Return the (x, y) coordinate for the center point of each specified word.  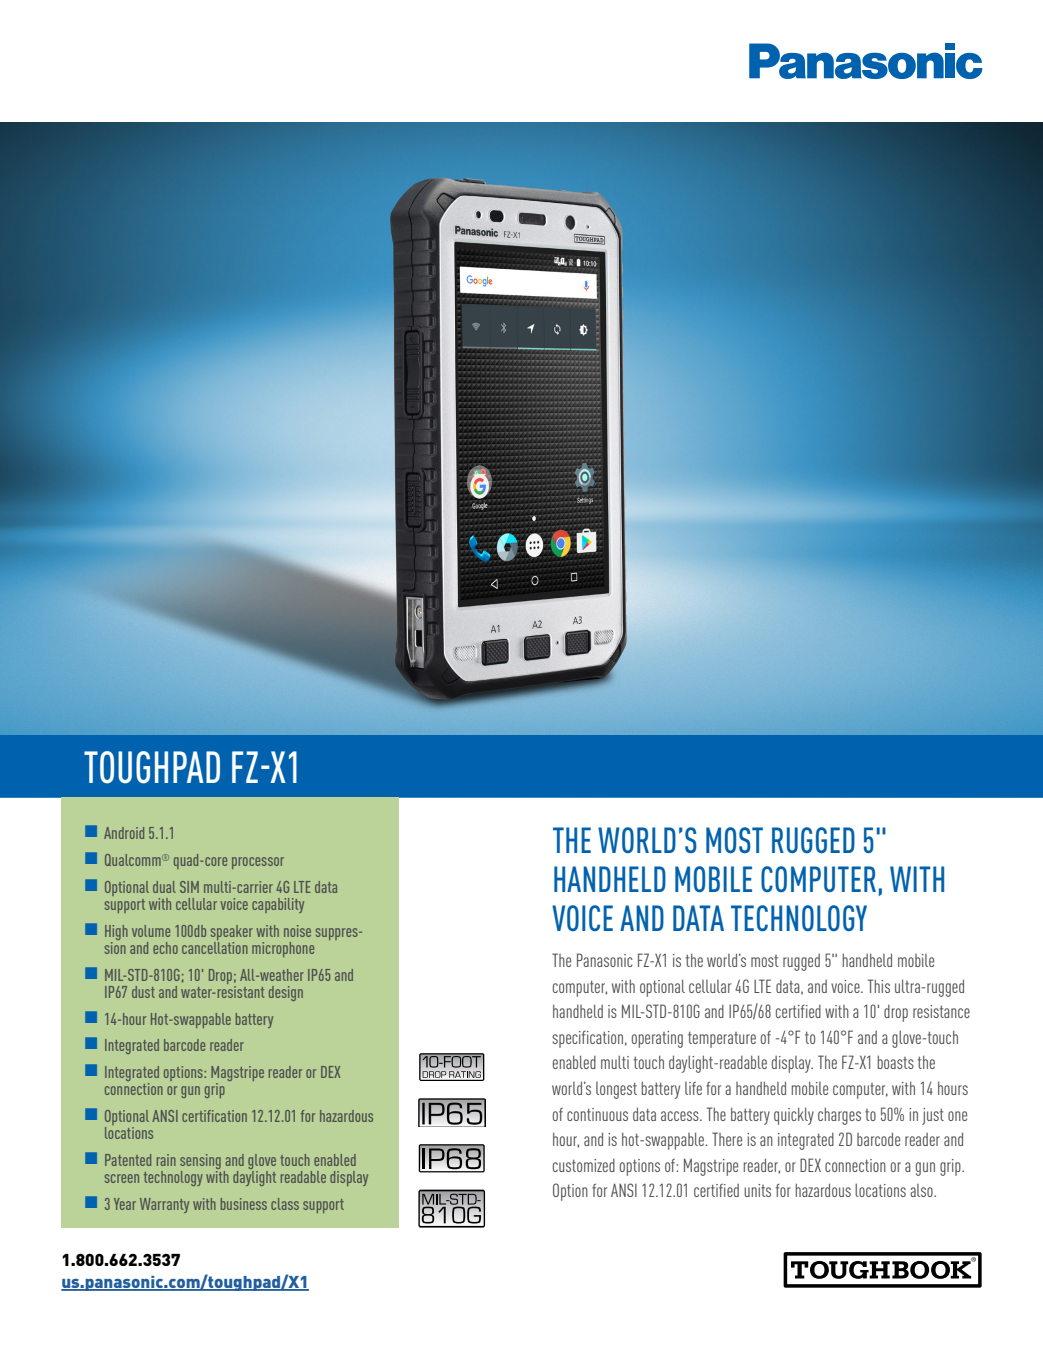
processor (258, 863)
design (286, 993)
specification (587, 1039)
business (244, 1204)
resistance (941, 1011)
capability (278, 905)
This (879, 986)
